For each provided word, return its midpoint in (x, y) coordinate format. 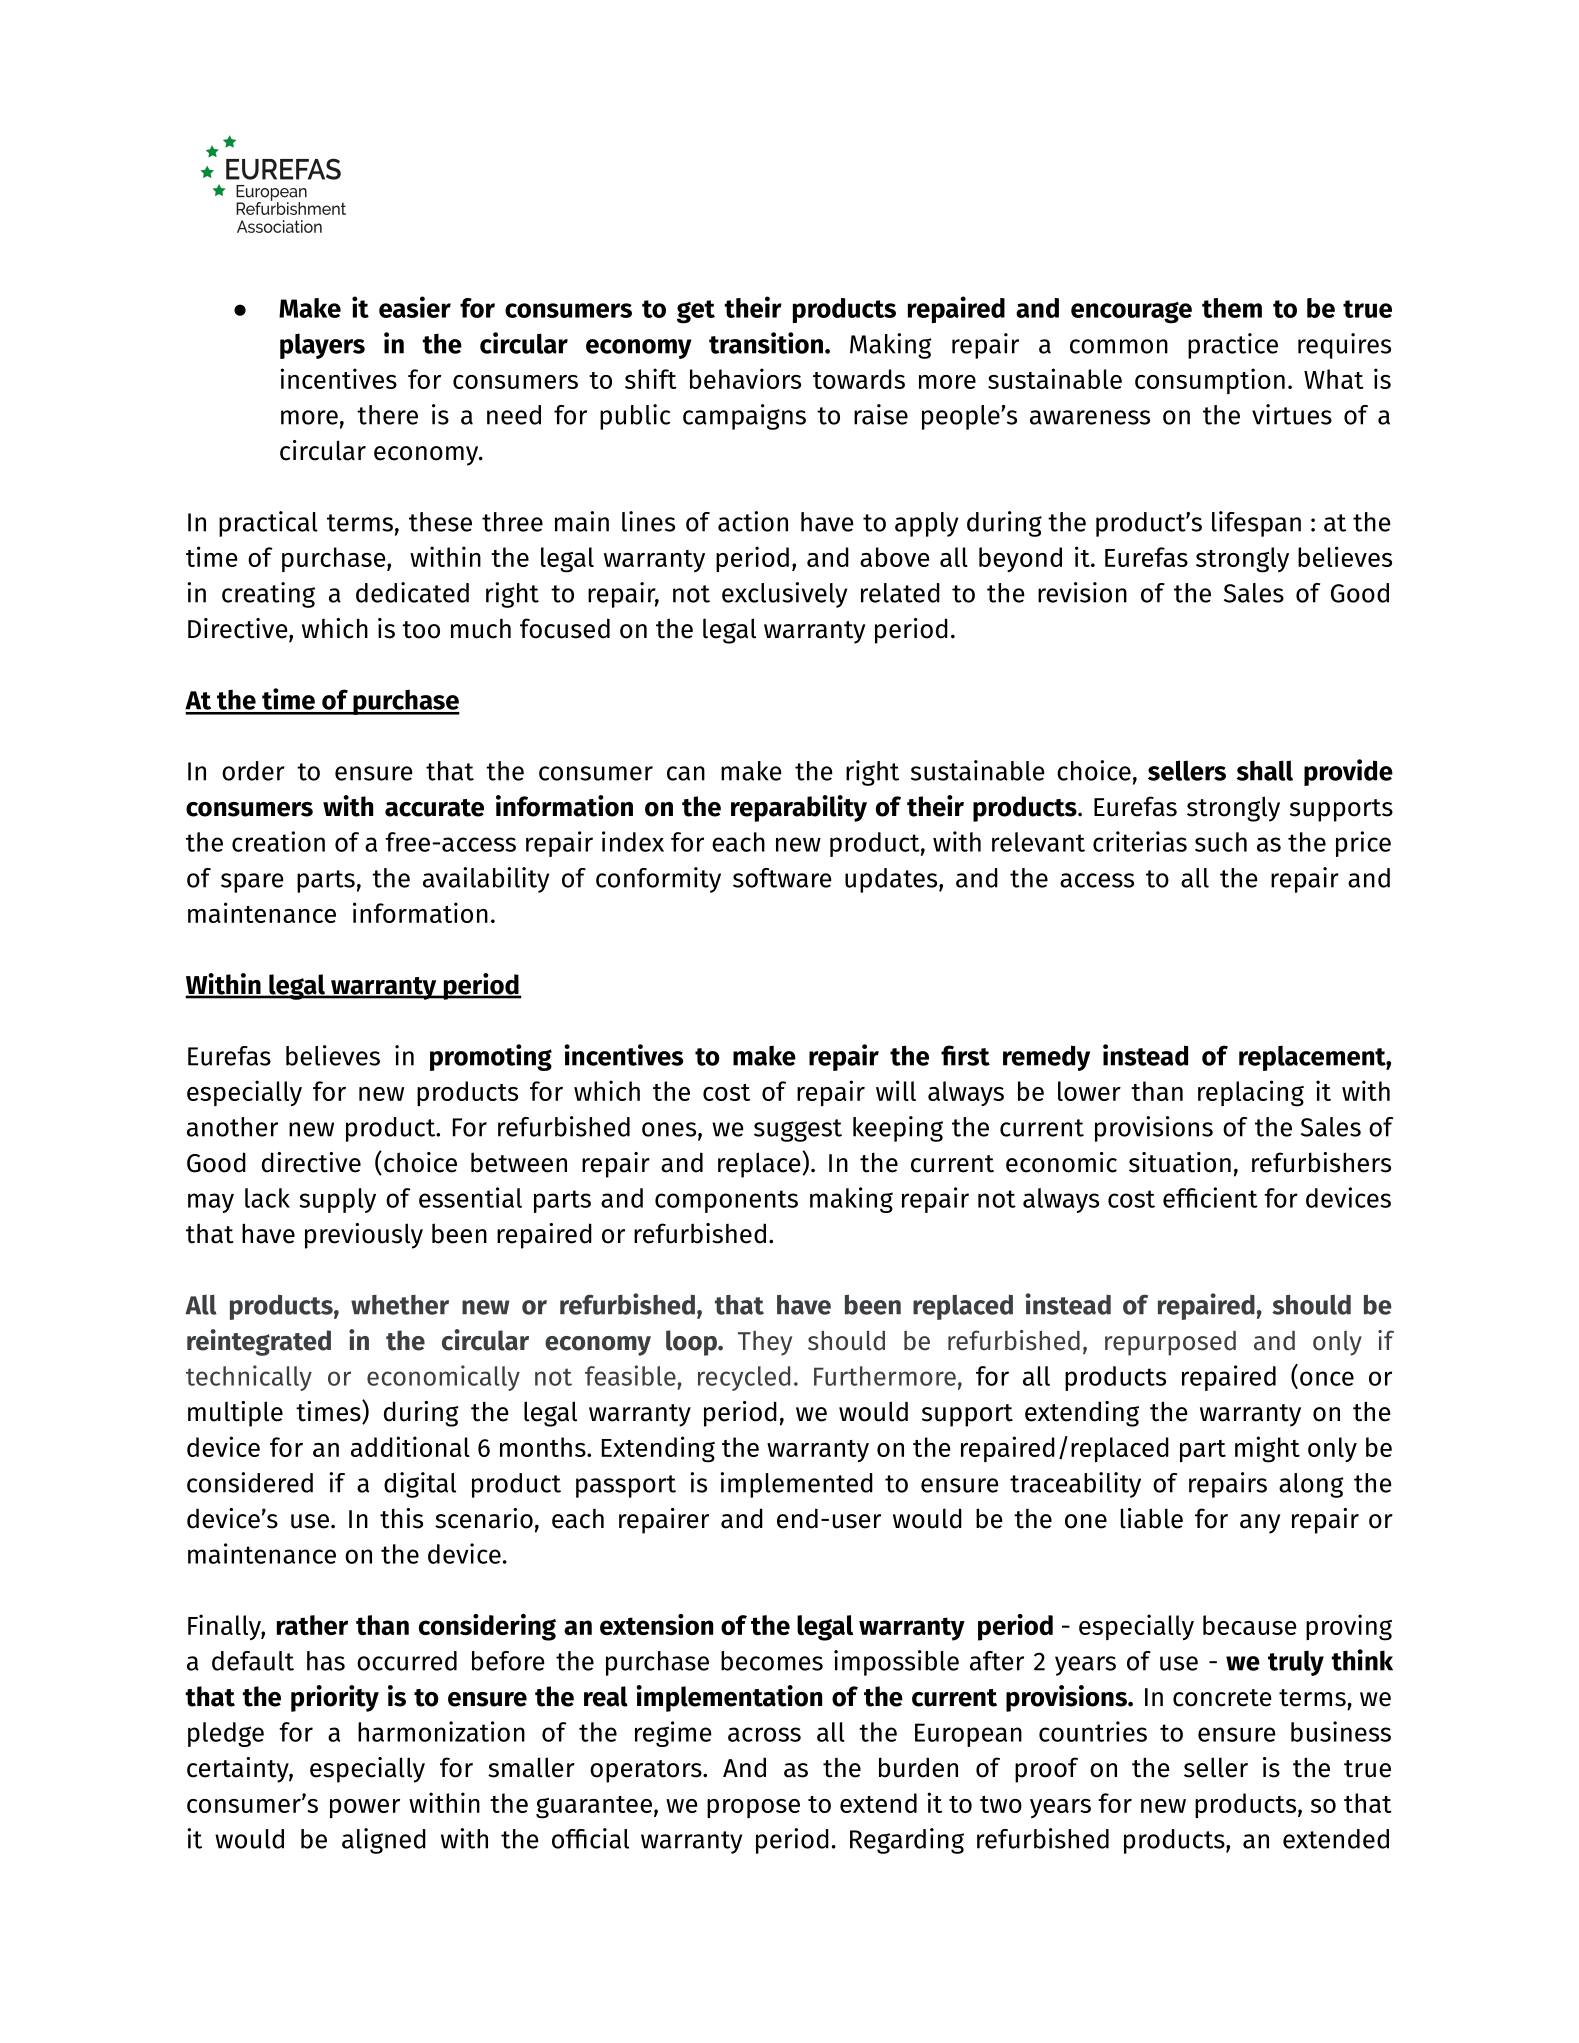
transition (766, 343)
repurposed (1170, 1343)
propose (753, 1808)
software (782, 878)
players (322, 346)
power (365, 1808)
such (1221, 842)
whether (400, 1305)
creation (278, 841)
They (765, 1343)
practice (1233, 346)
